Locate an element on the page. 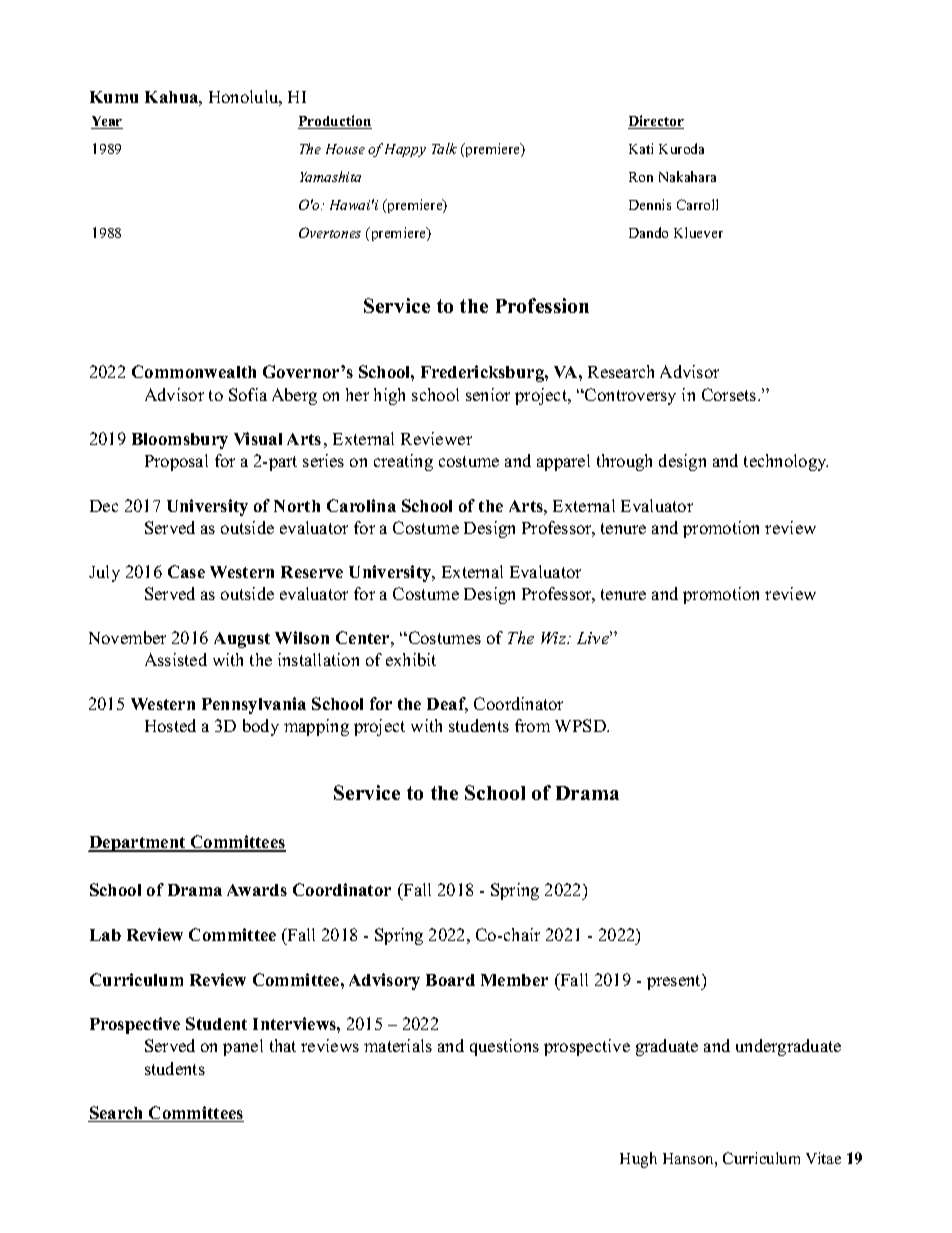 The width and height of the page is (952, 1233). senior is located at coordinates (488, 394).
